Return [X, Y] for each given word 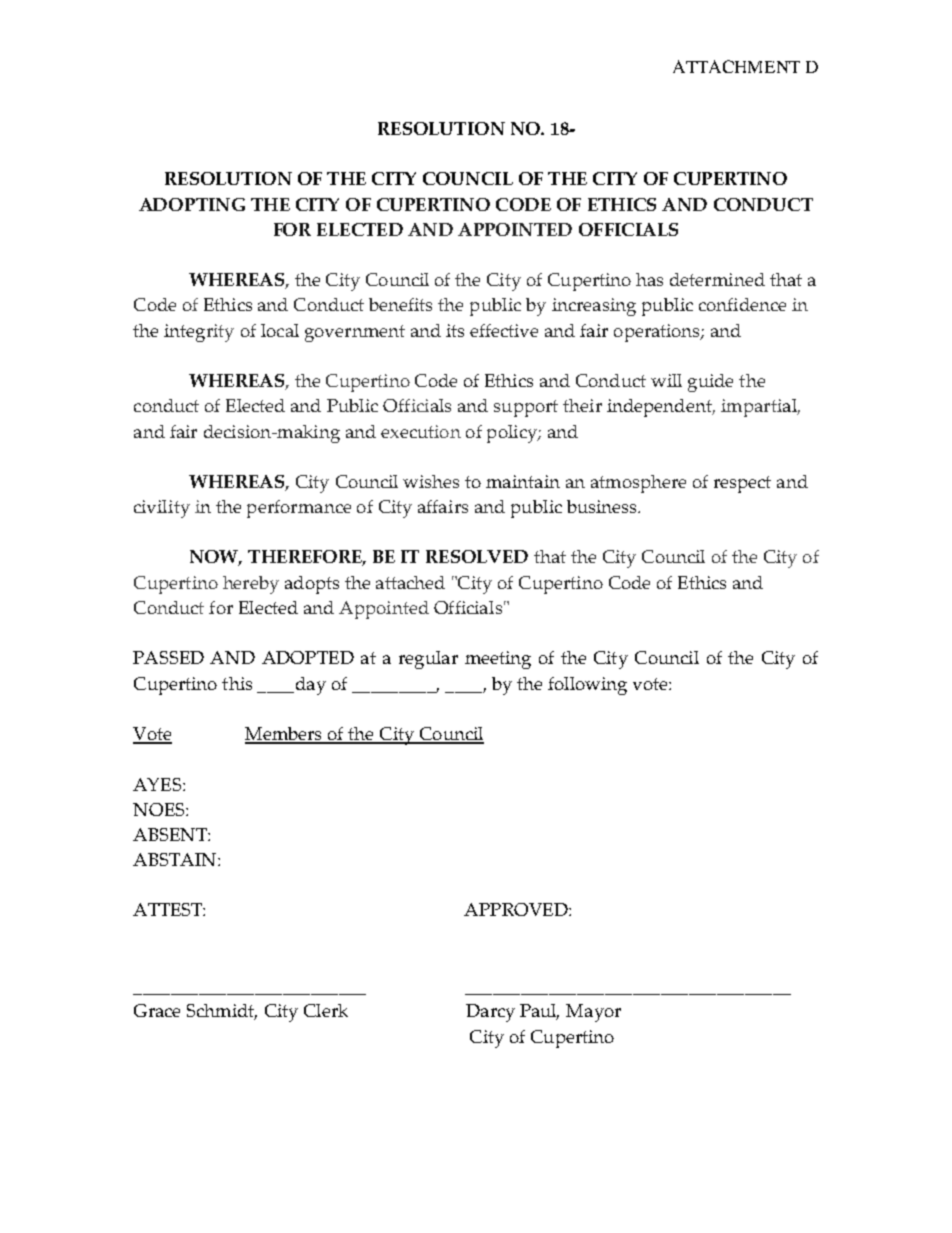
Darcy [490, 1013]
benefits [400, 304]
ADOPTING [192, 204]
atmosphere [638, 484]
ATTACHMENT [736, 66]
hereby [251, 585]
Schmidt [222, 1012]
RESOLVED [477, 556]
